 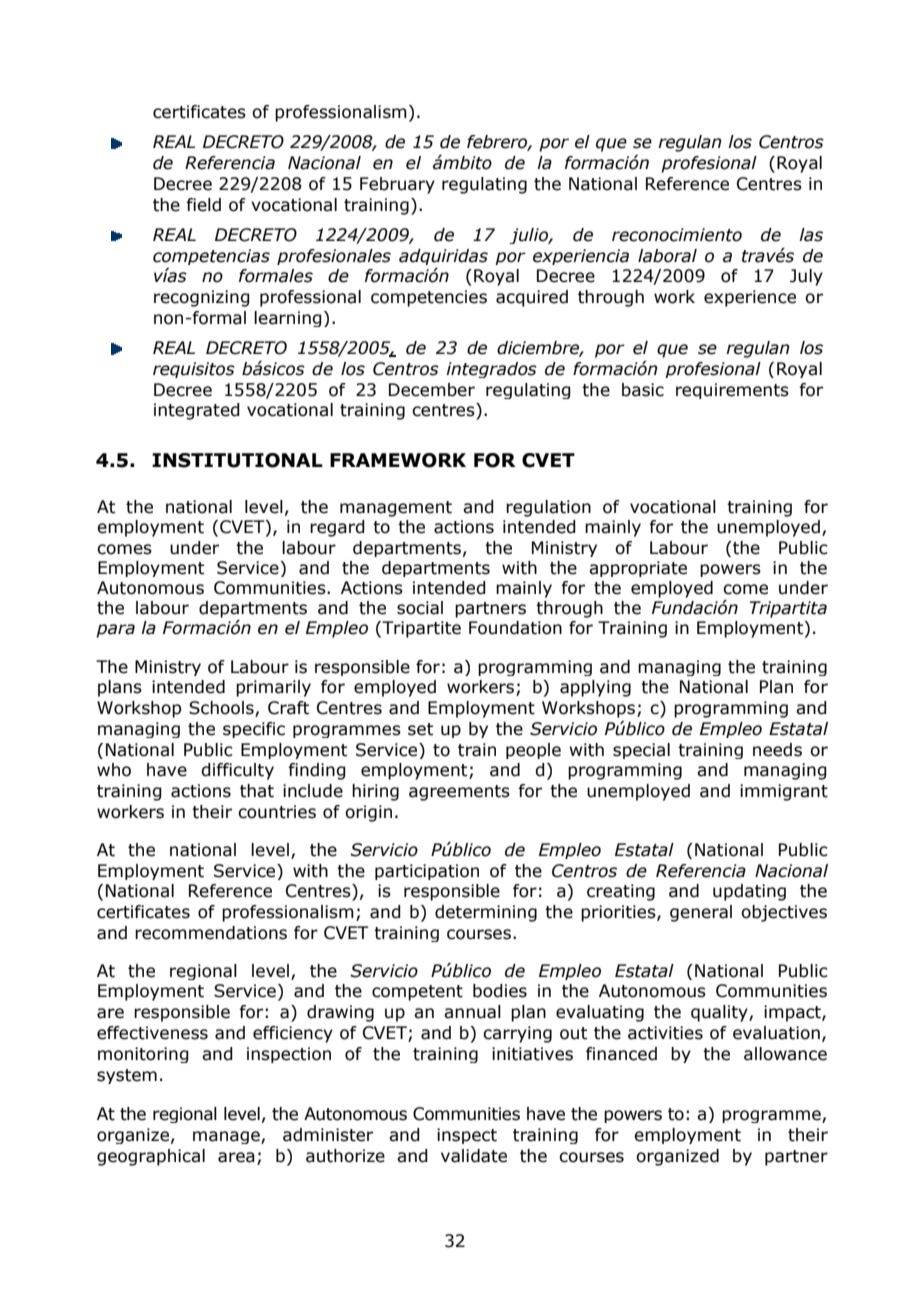 What do you see at coordinates (397, 185) in the screenshot?
I see `February` at bounding box center [397, 185].
